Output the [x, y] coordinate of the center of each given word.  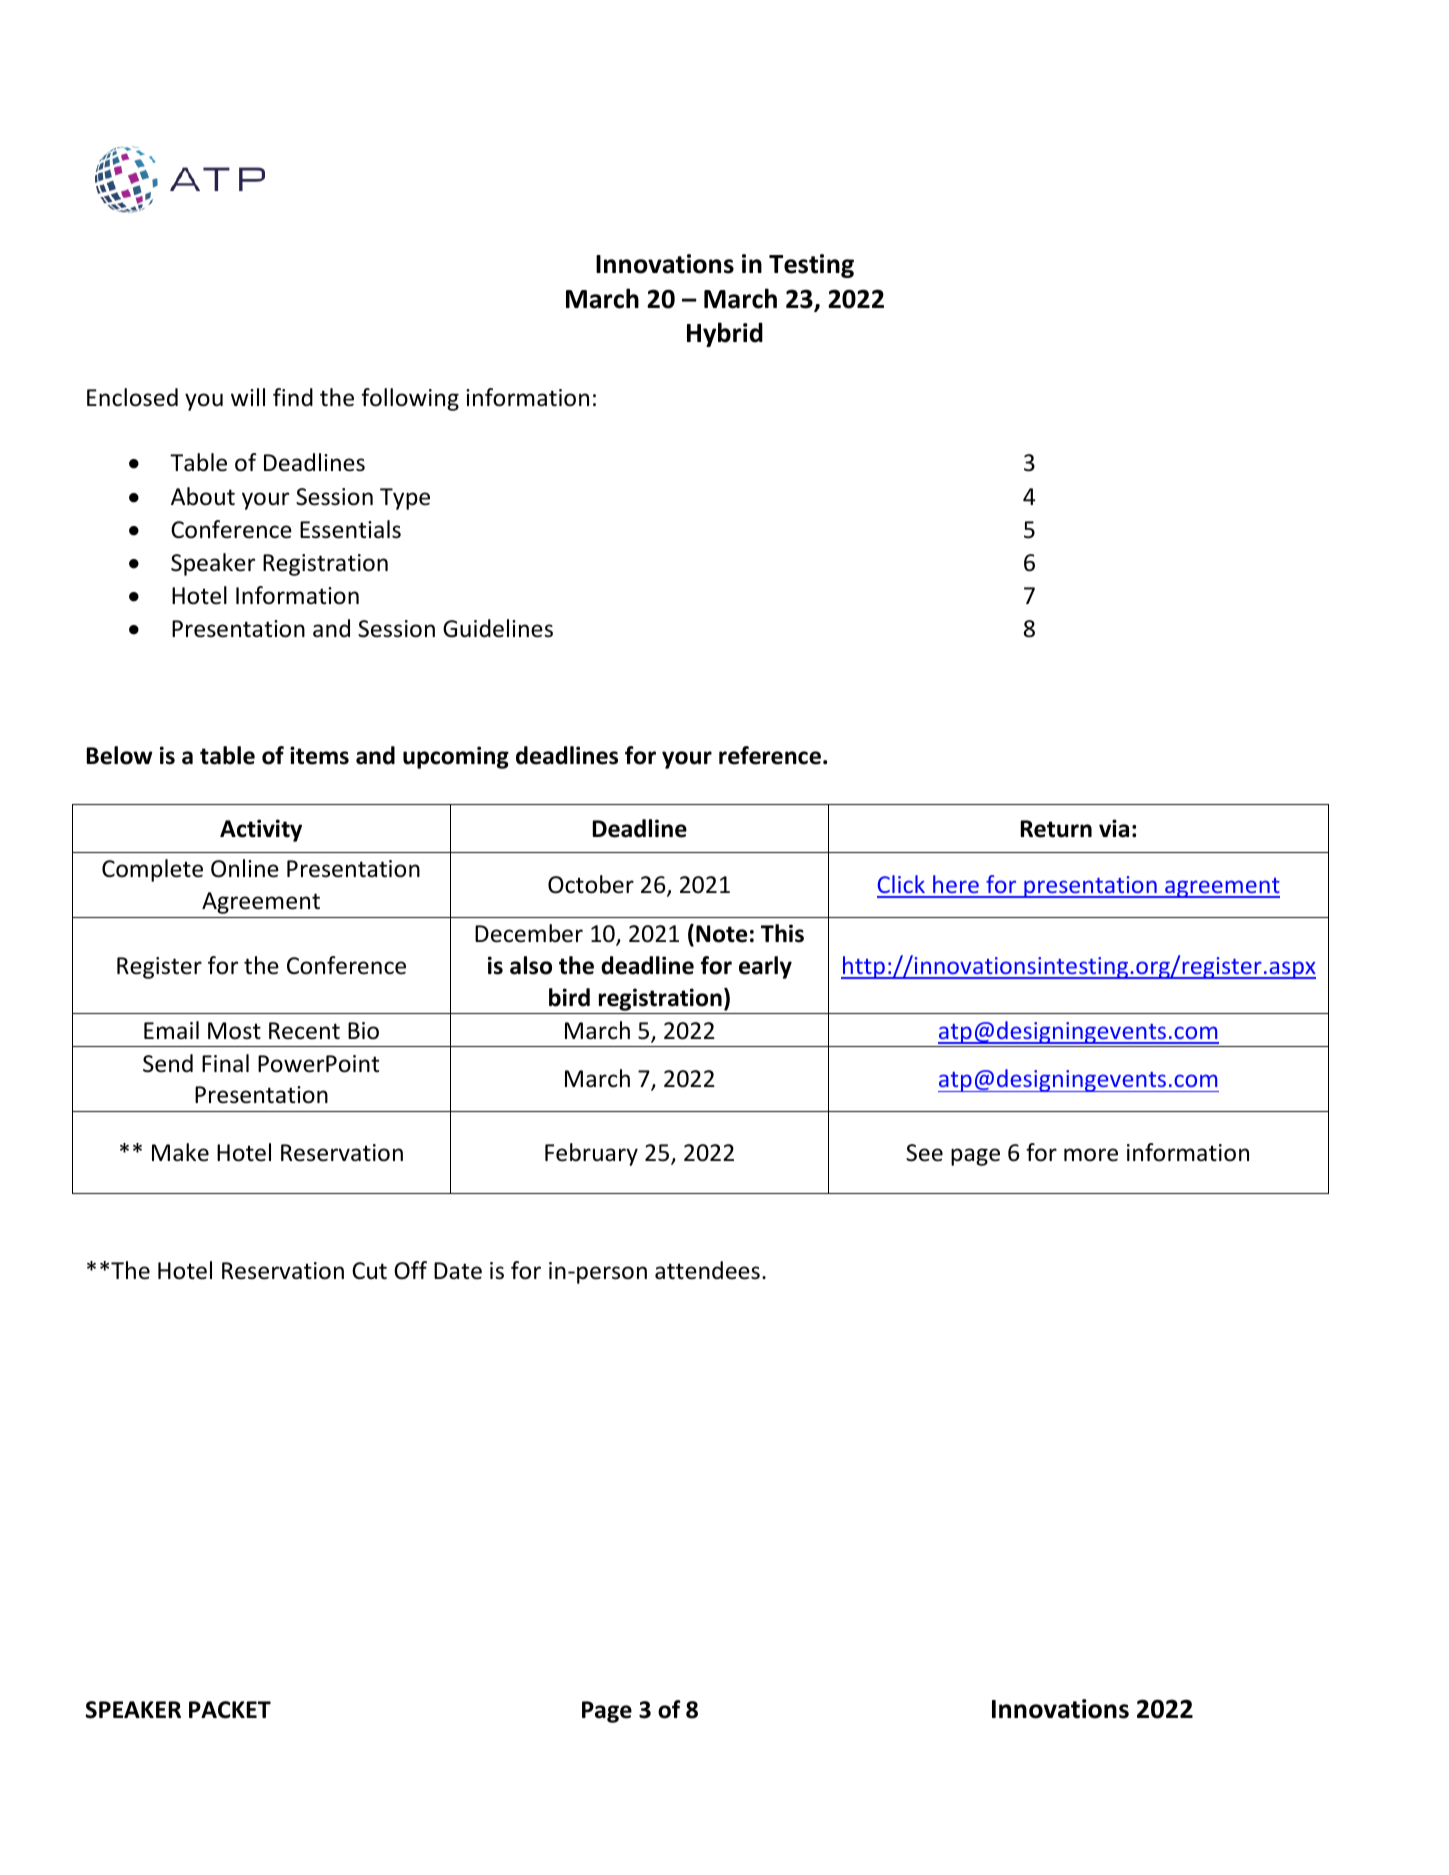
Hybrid [725, 334]
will [248, 397]
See [924, 1153]
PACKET [230, 1710]
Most [234, 1031]
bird [569, 997]
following [410, 399]
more [1091, 1155]
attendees [707, 1270]
